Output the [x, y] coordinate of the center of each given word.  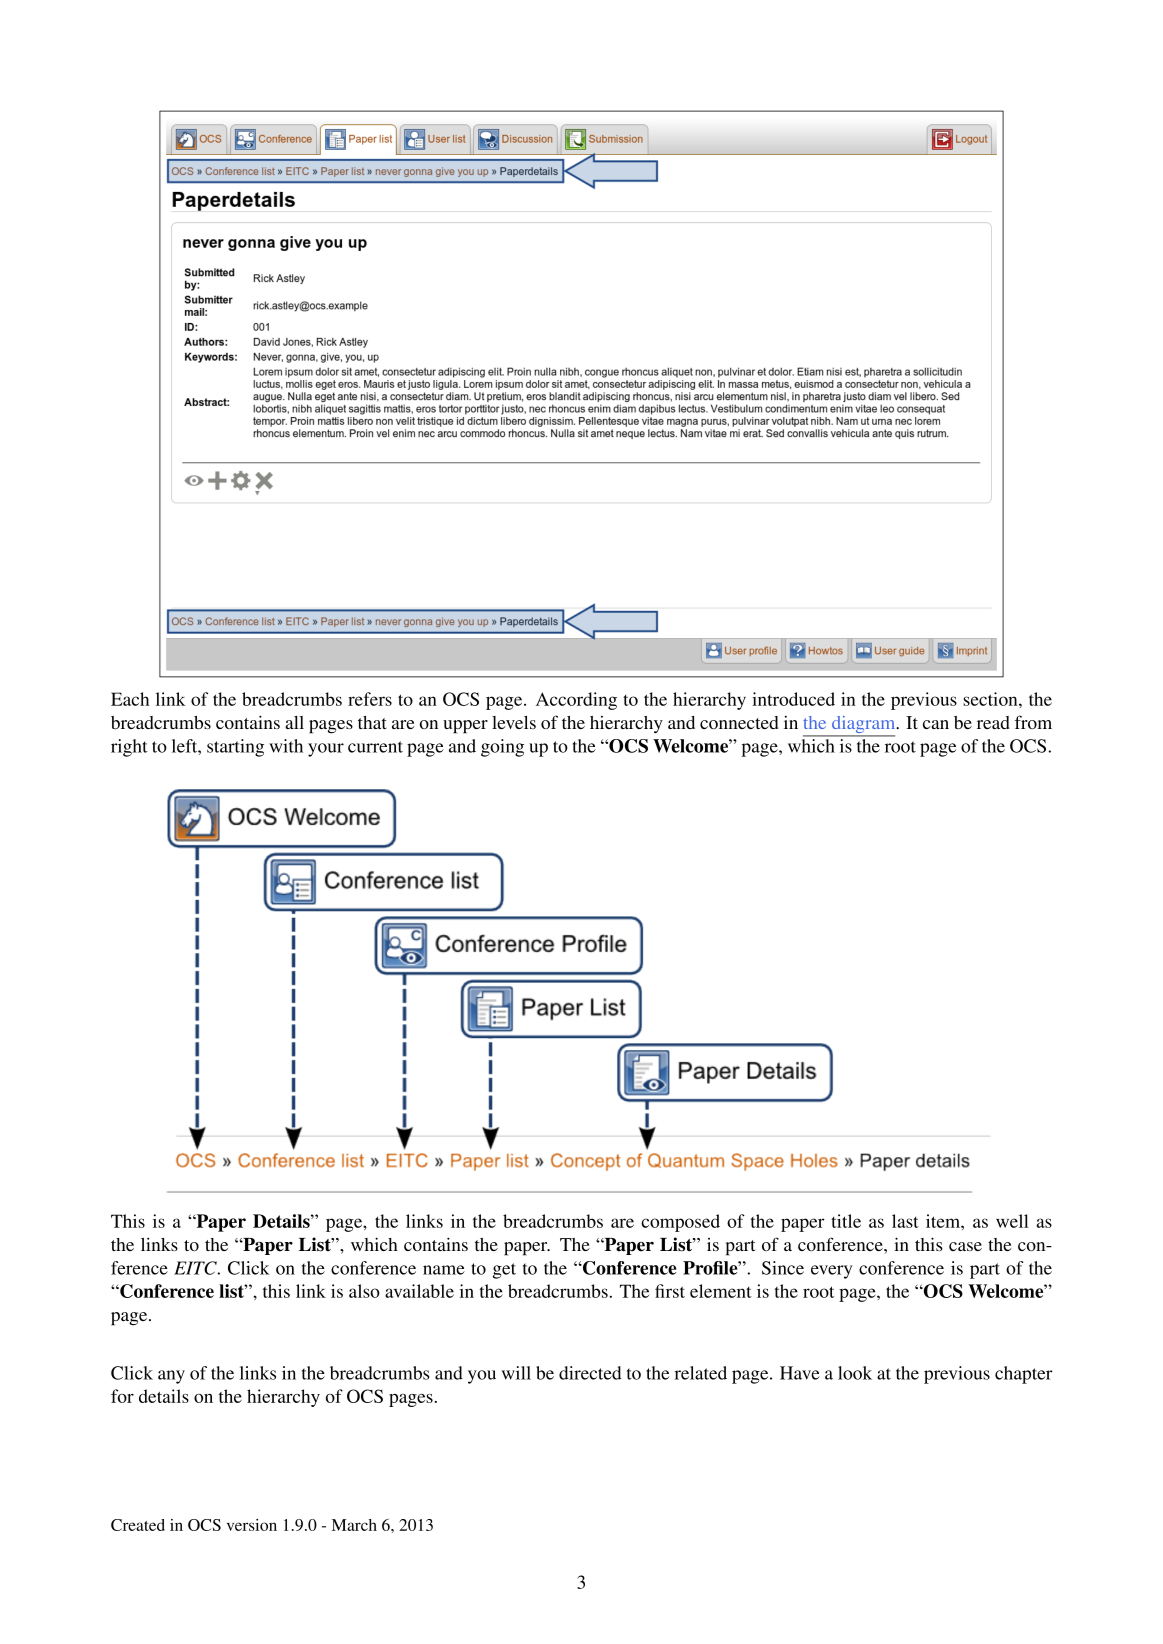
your [326, 750]
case [965, 1246]
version [252, 1525]
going [502, 748]
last [905, 1221]
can [936, 724]
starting [235, 748]
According [576, 701]
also [364, 1291]
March [354, 1525]
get [504, 1271]
